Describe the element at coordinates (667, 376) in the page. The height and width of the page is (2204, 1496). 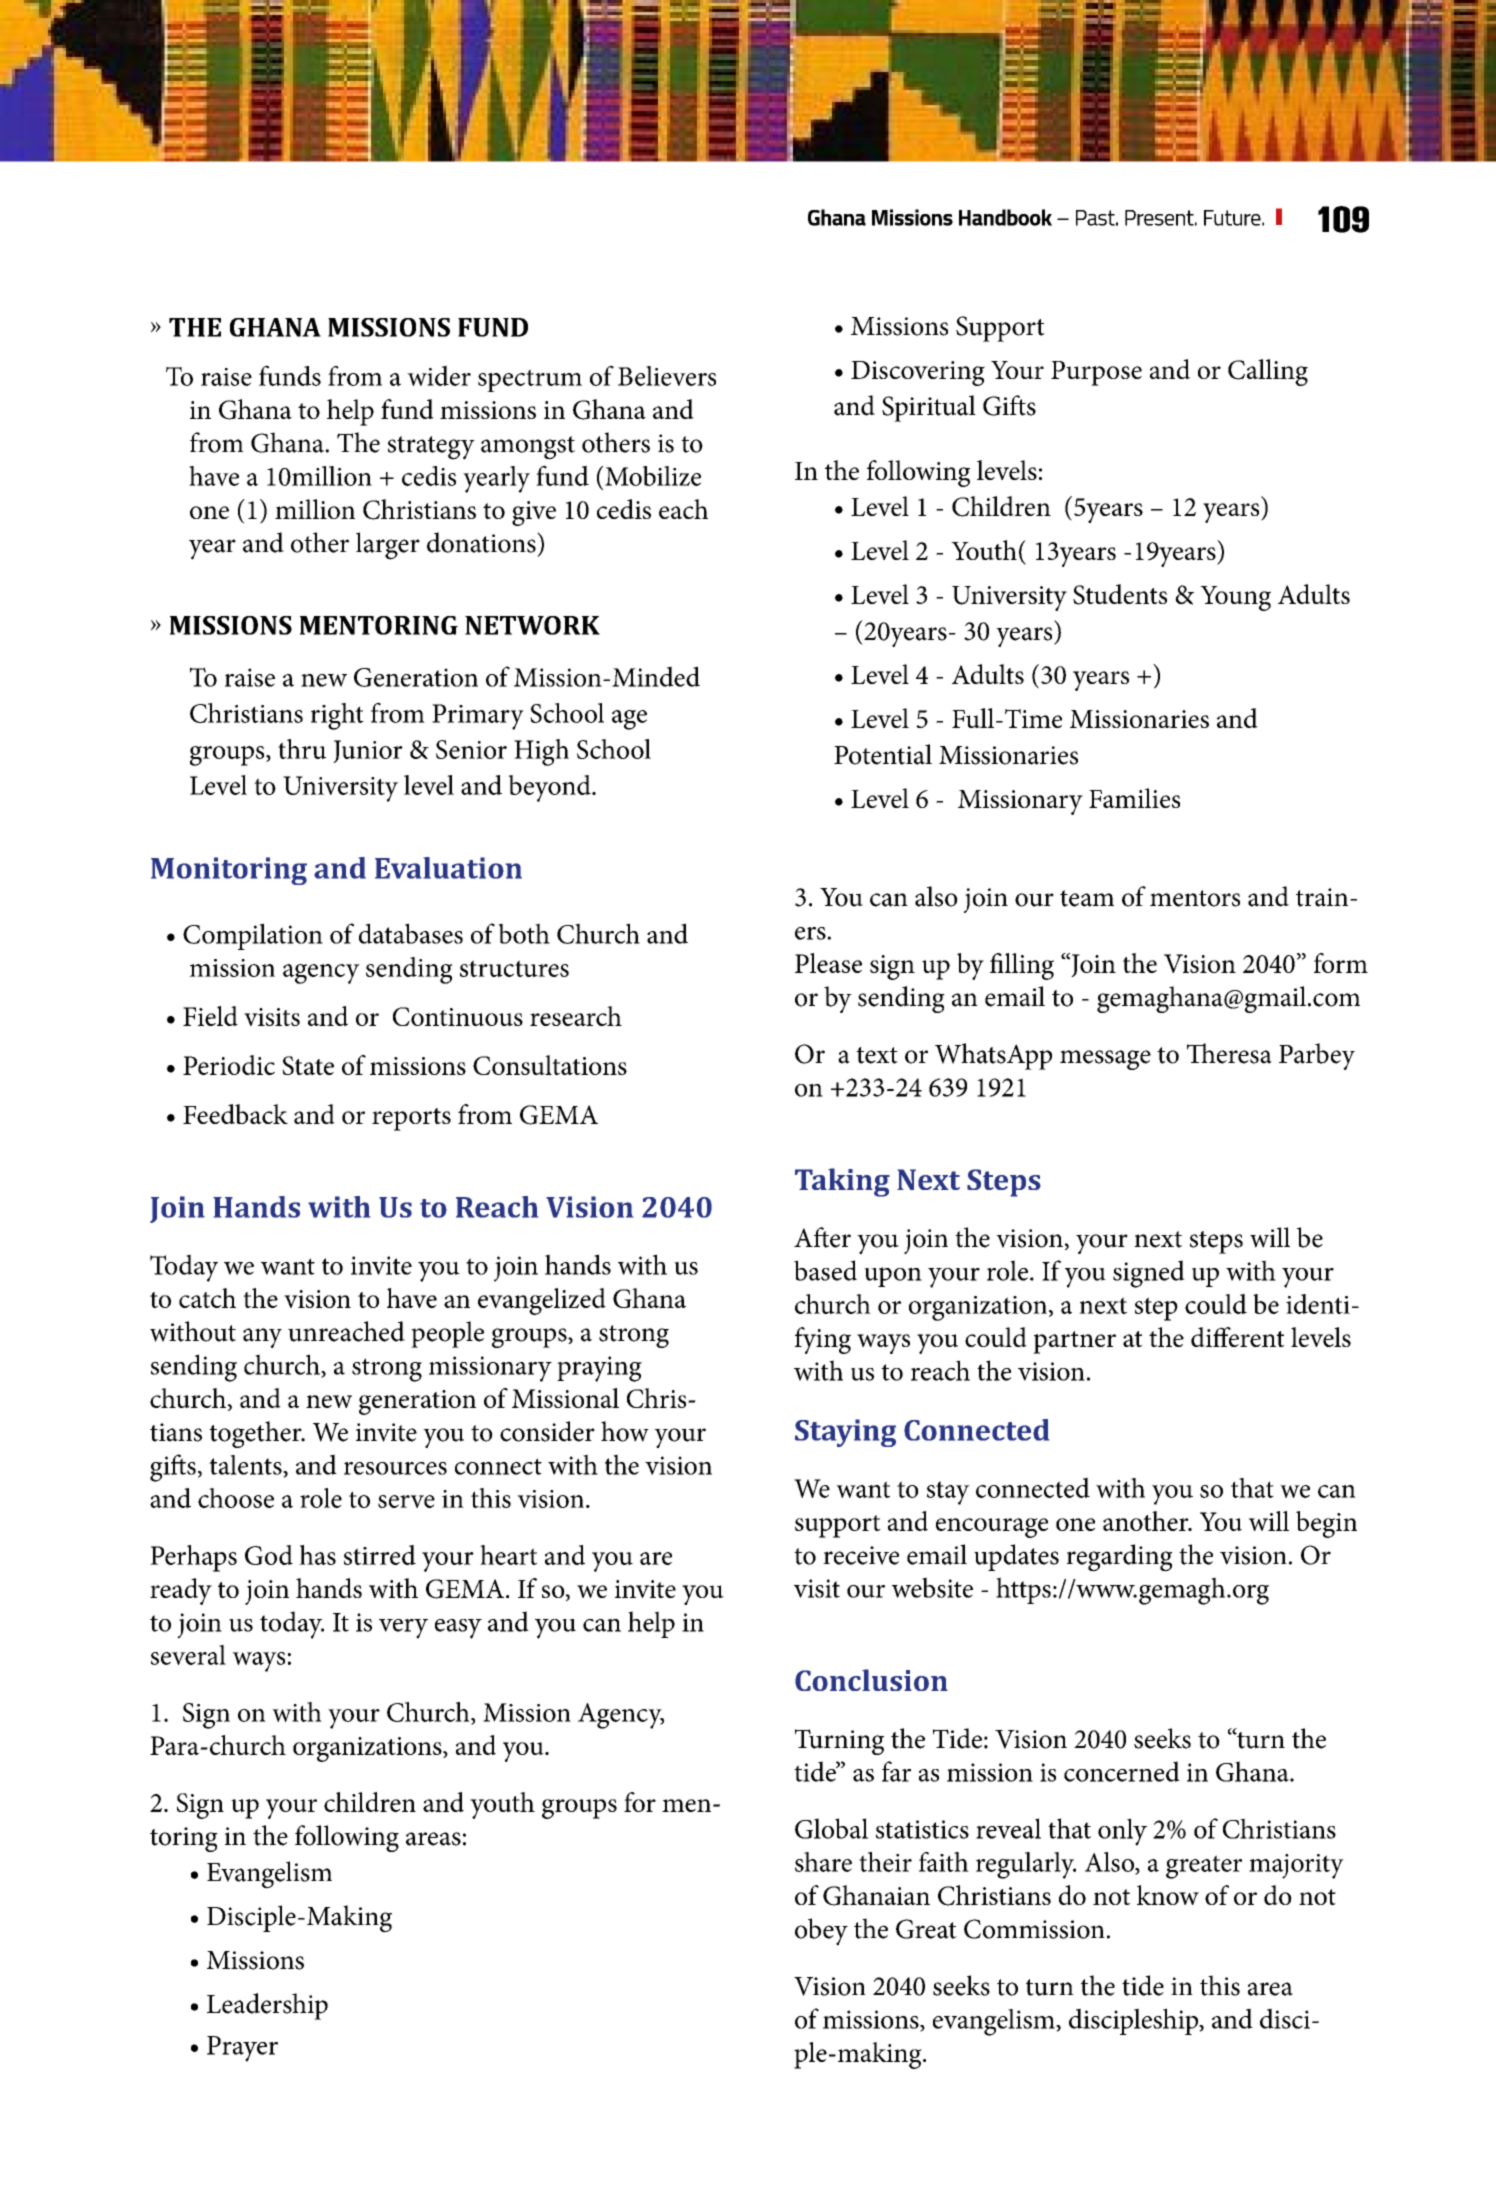
I see `Believers` at that location.
